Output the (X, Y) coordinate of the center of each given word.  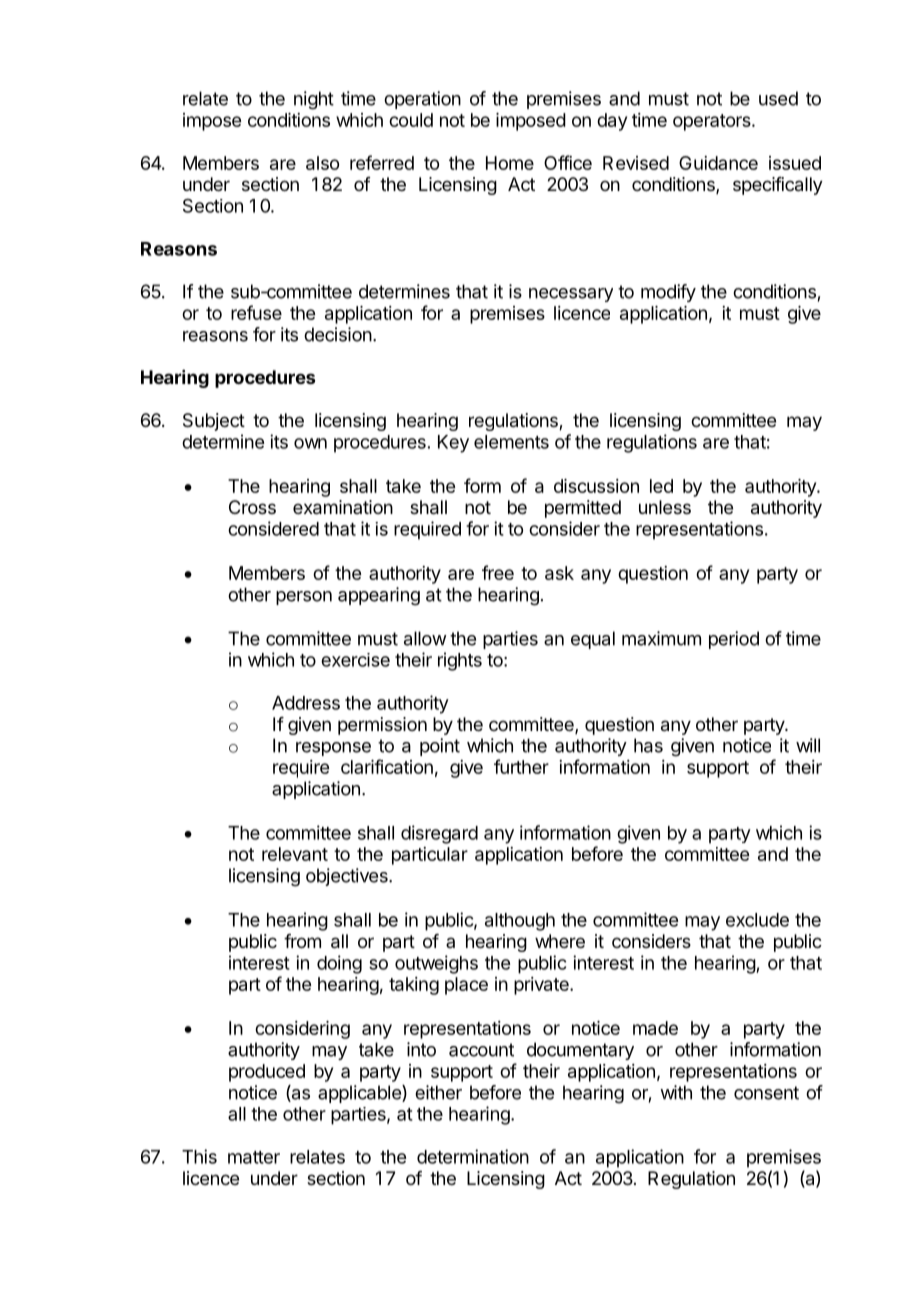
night (314, 100)
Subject (214, 422)
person (304, 598)
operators (713, 122)
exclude (757, 920)
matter (254, 1157)
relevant (295, 854)
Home (510, 163)
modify (668, 293)
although (520, 922)
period (734, 640)
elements (511, 442)
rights (460, 661)
